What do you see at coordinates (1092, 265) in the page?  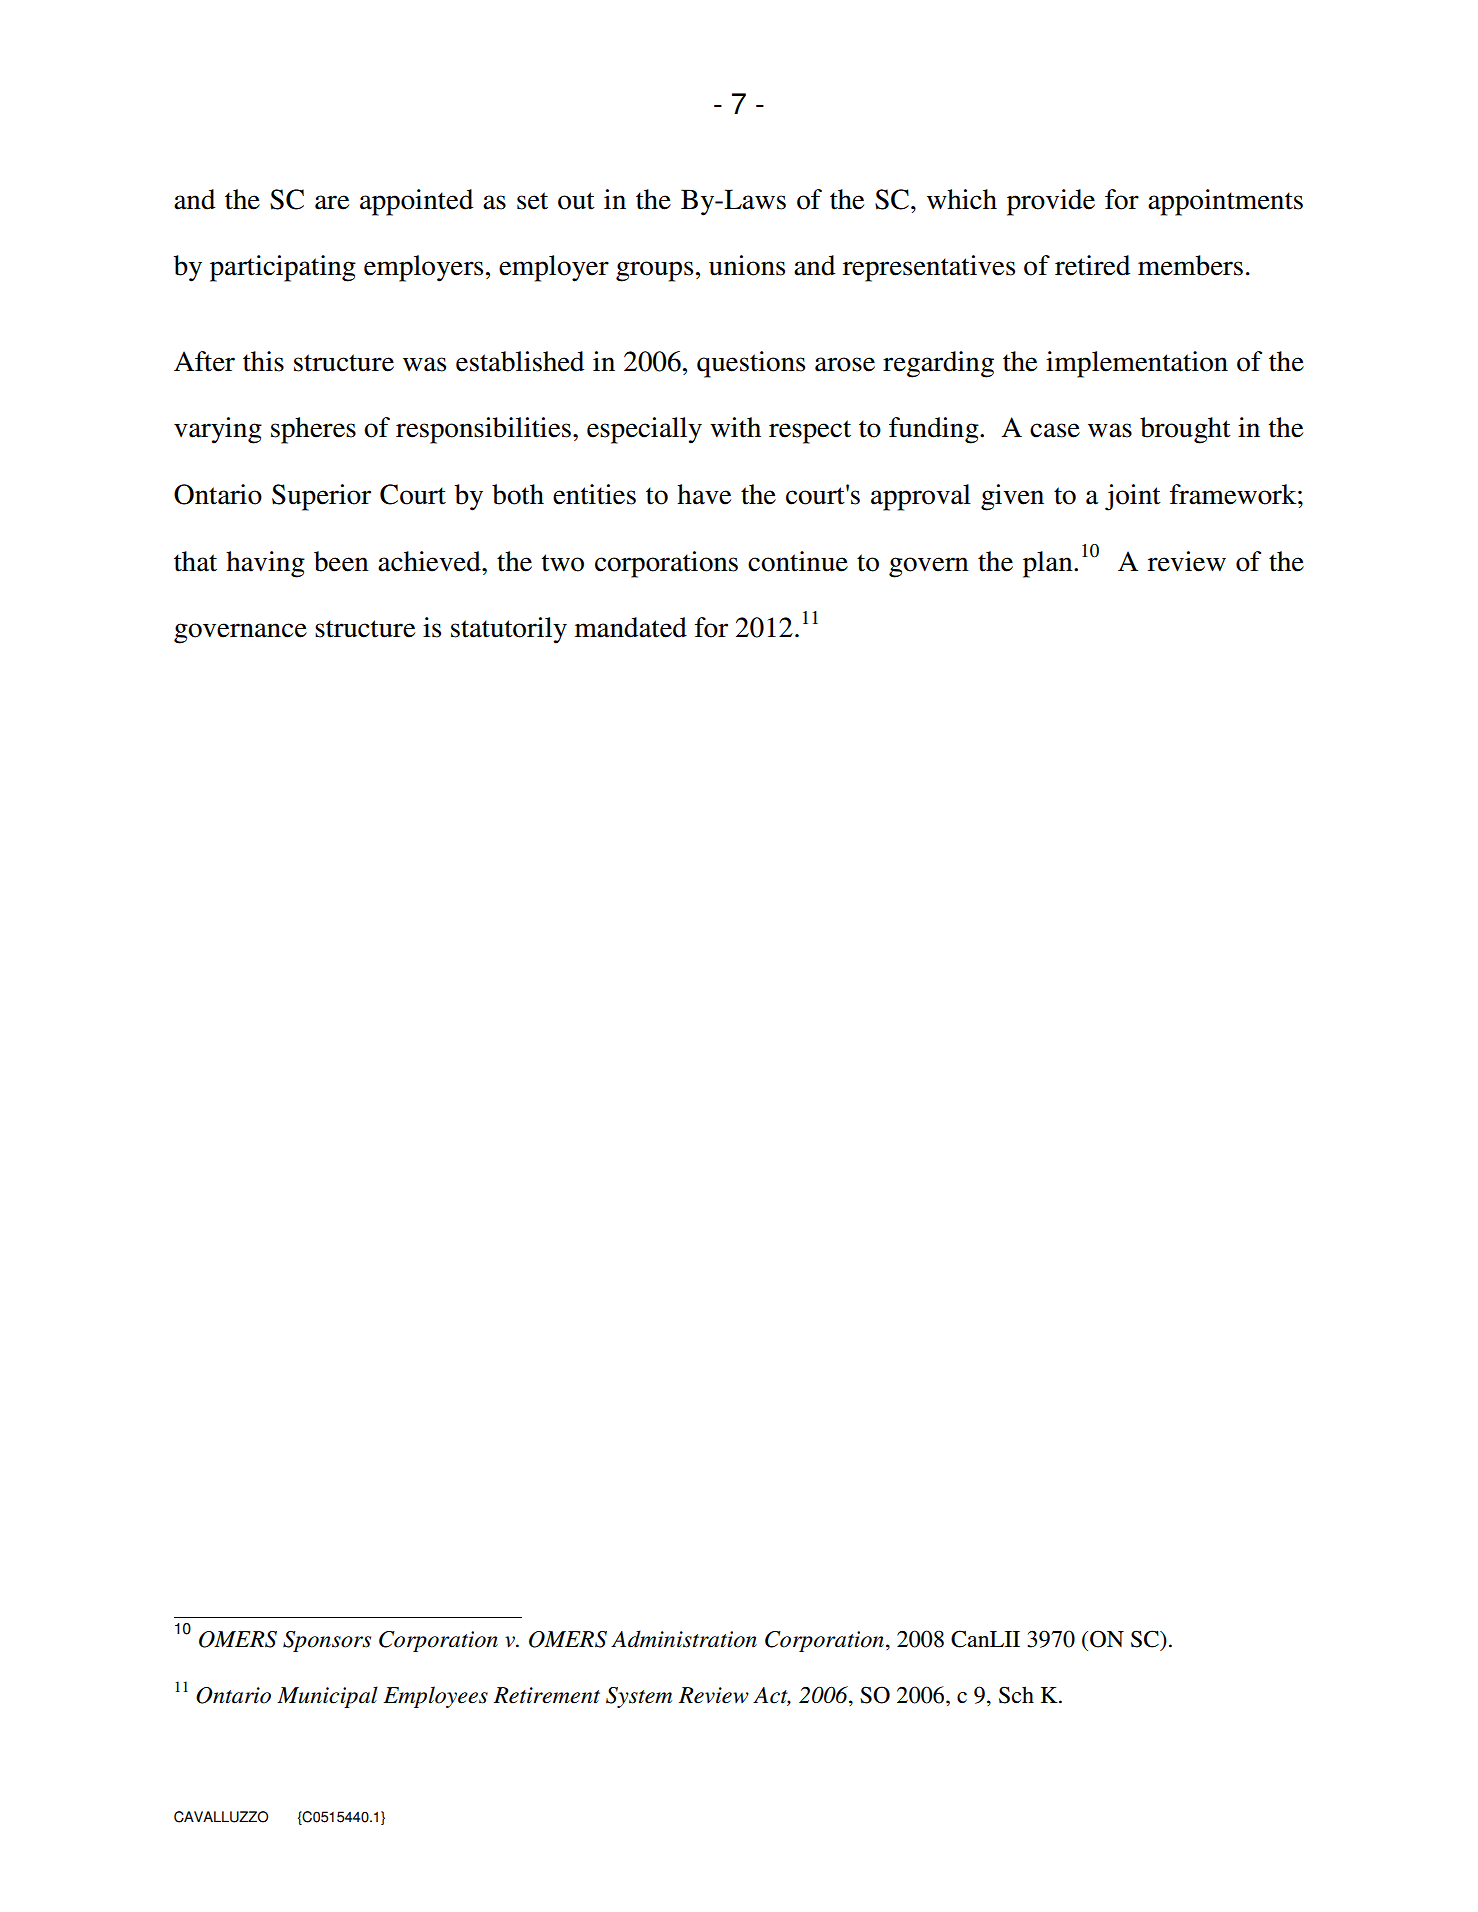 I see `retired` at bounding box center [1092, 265].
